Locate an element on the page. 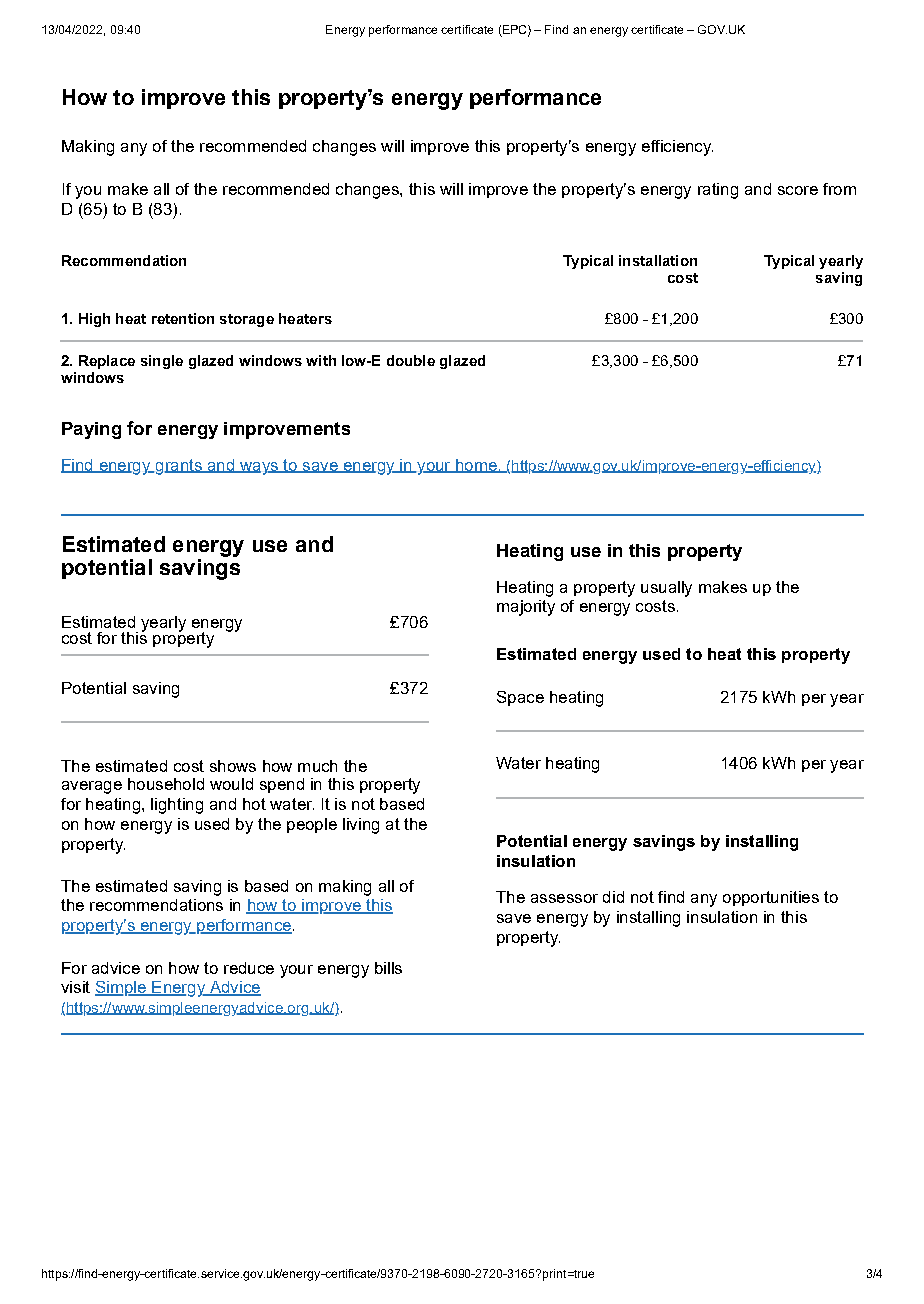 This image has height=1304, width=924. rating is located at coordinates (718, 191).
